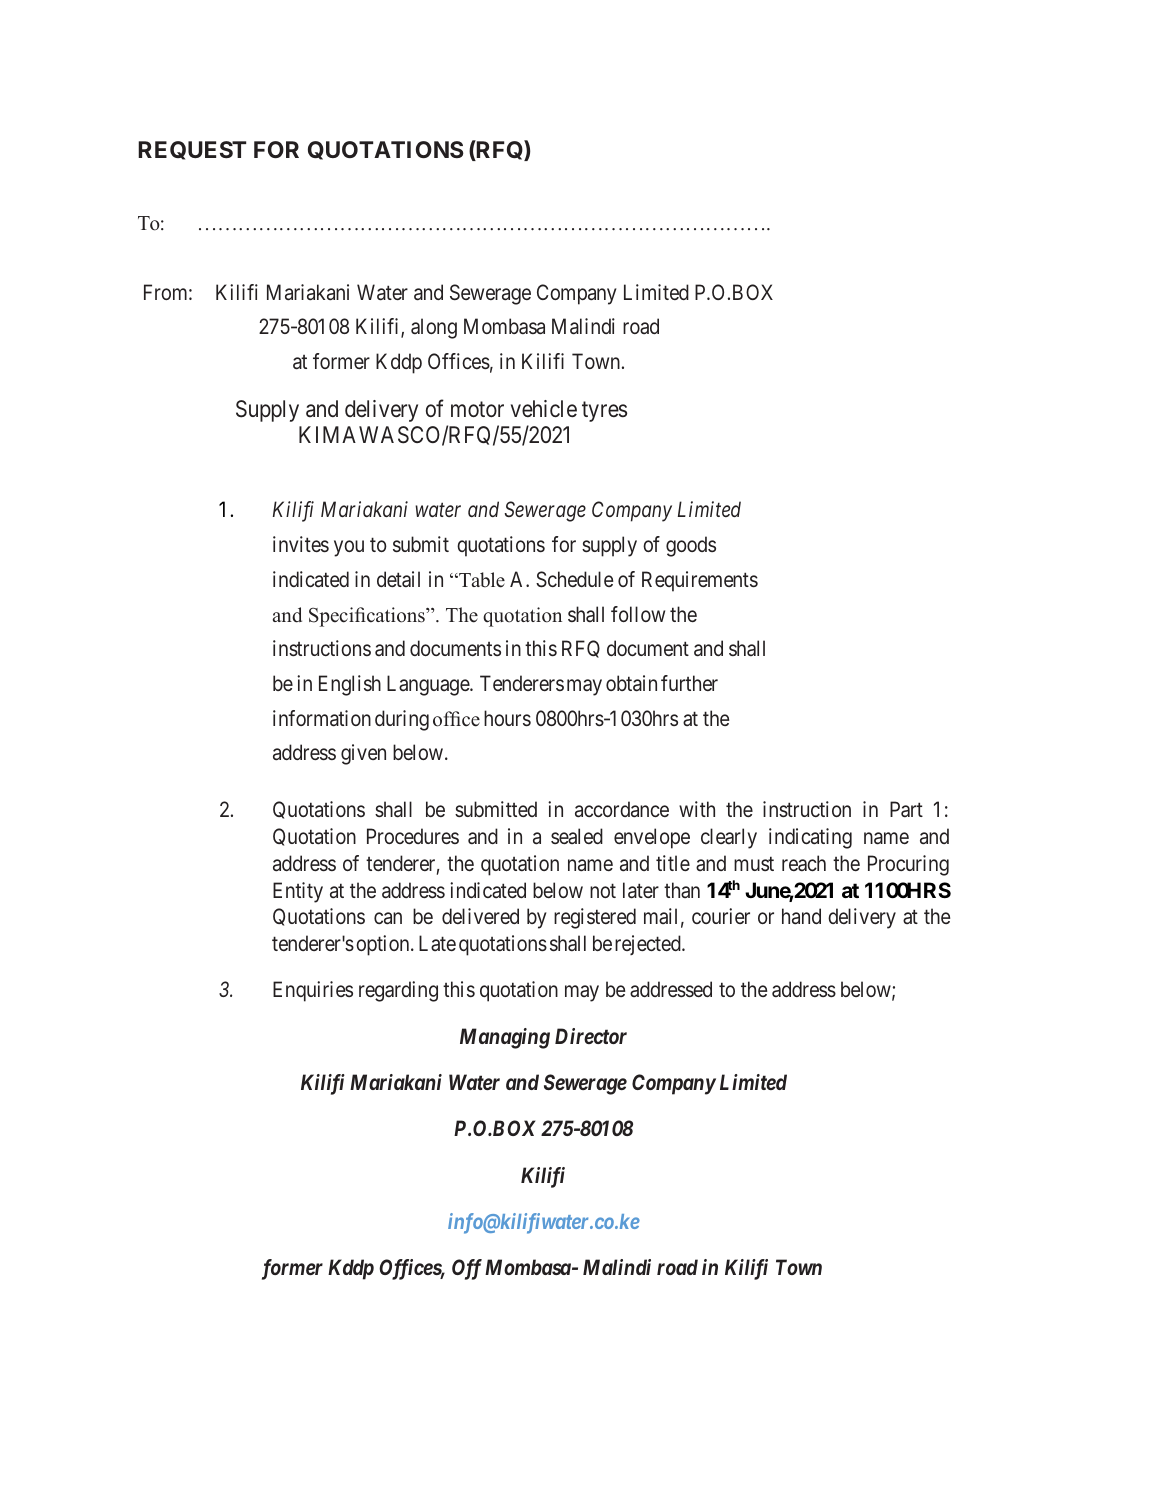 The width and height of the image is (1168, 1511). What do you see at coordinates (313, 991) in the image?
I see `Enquiries` at bounding box center [313, 991].
